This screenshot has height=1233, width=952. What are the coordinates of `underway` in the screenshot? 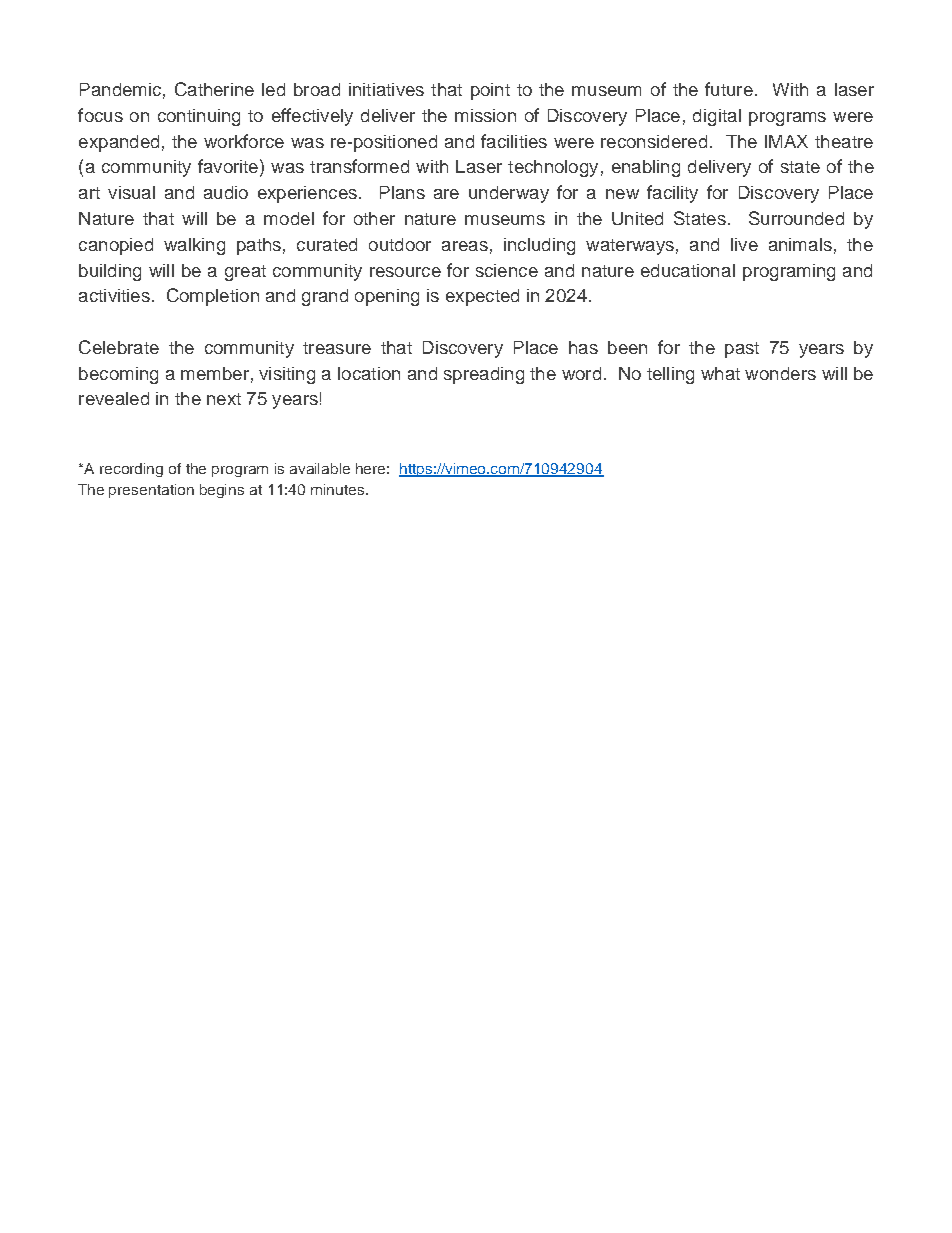 It's located at (509, 194).
